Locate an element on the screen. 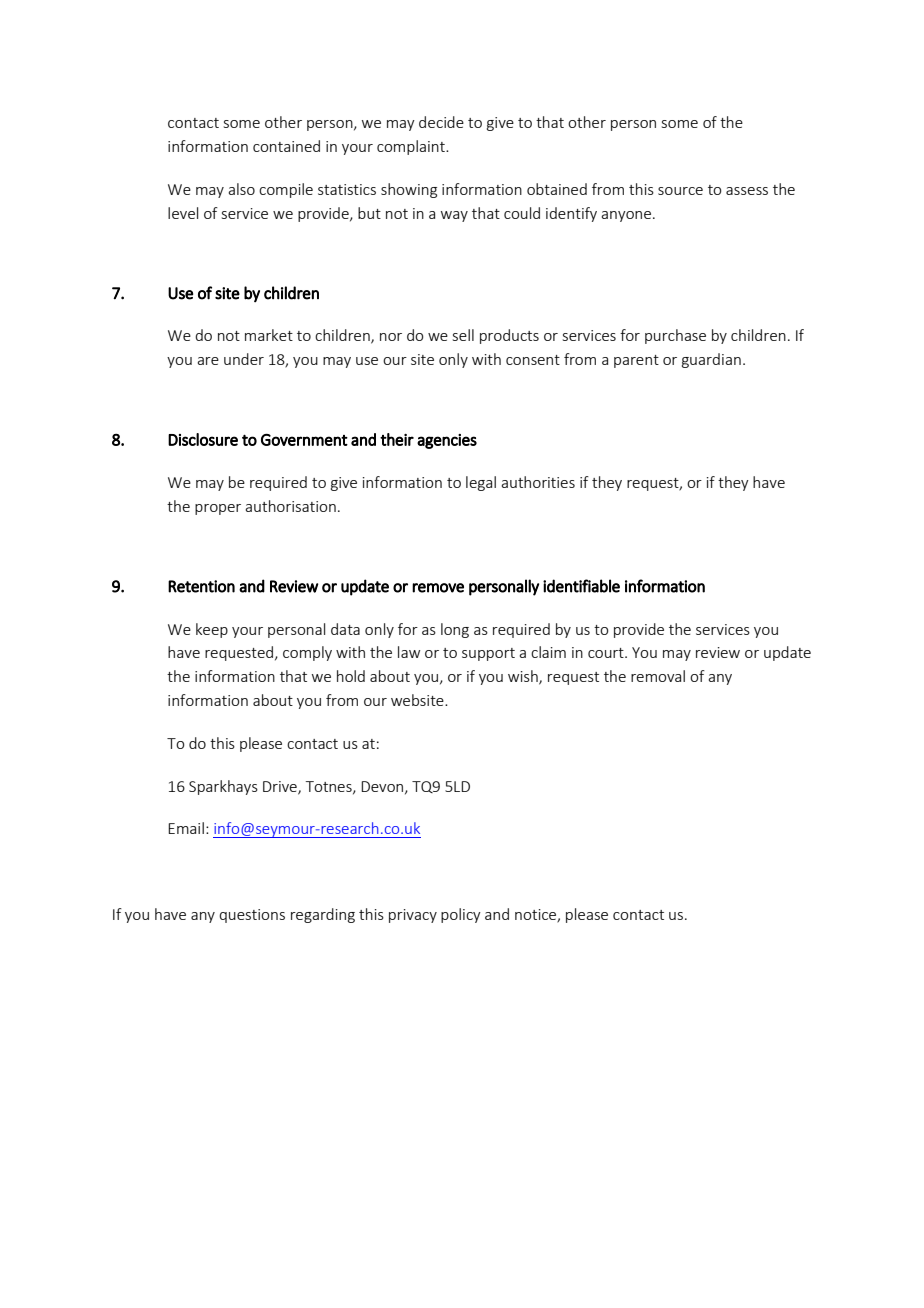 The image size is (924, 1308). questions is located at coordinates (252, 916).
